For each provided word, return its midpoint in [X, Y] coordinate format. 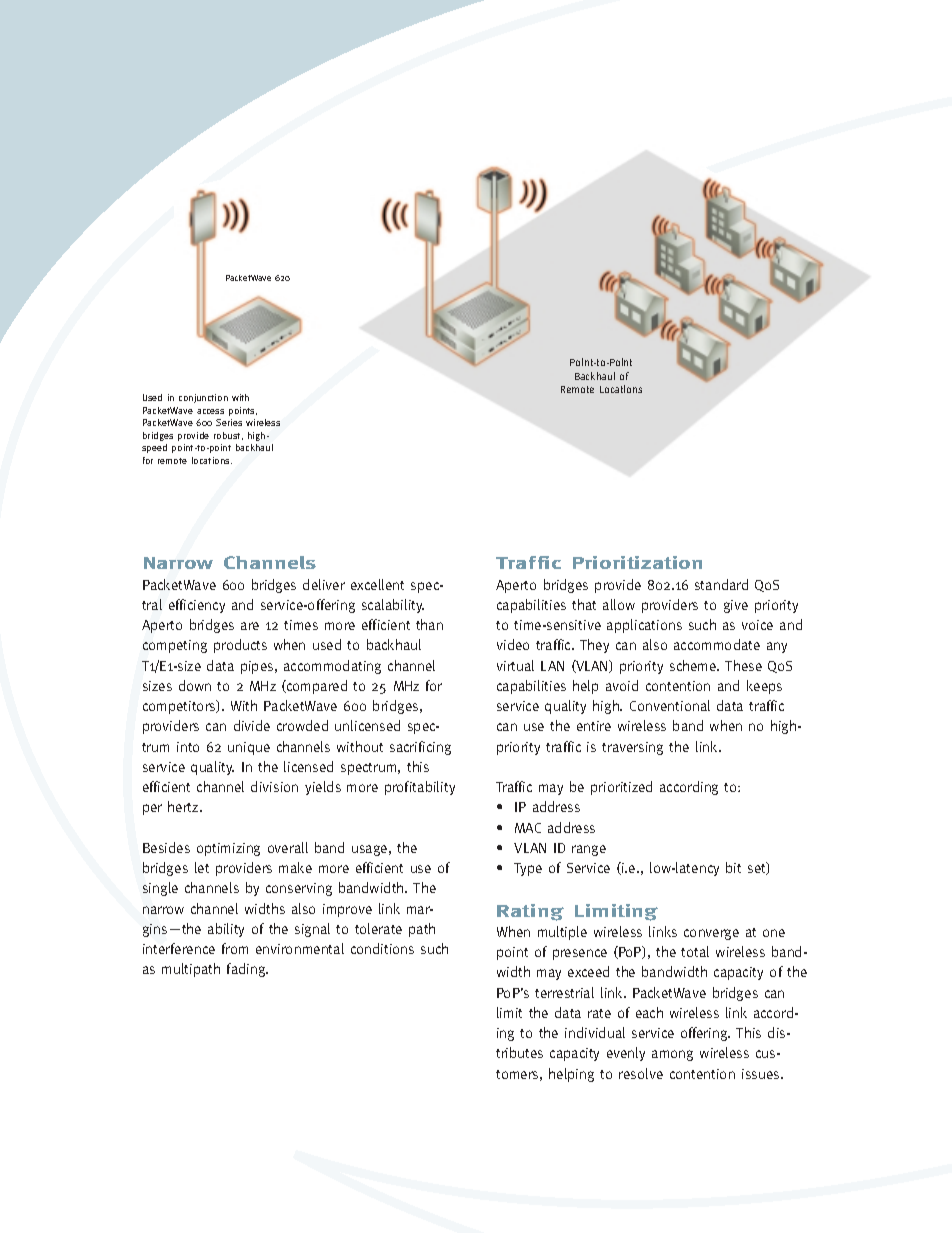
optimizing [228, 849]
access [210, 411]
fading [247, 970]
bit [733, 867]
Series [229, 422]
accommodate [717, 644]
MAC [528, 828]
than [429, 624]
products [240, 646]
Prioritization [637, 562]
